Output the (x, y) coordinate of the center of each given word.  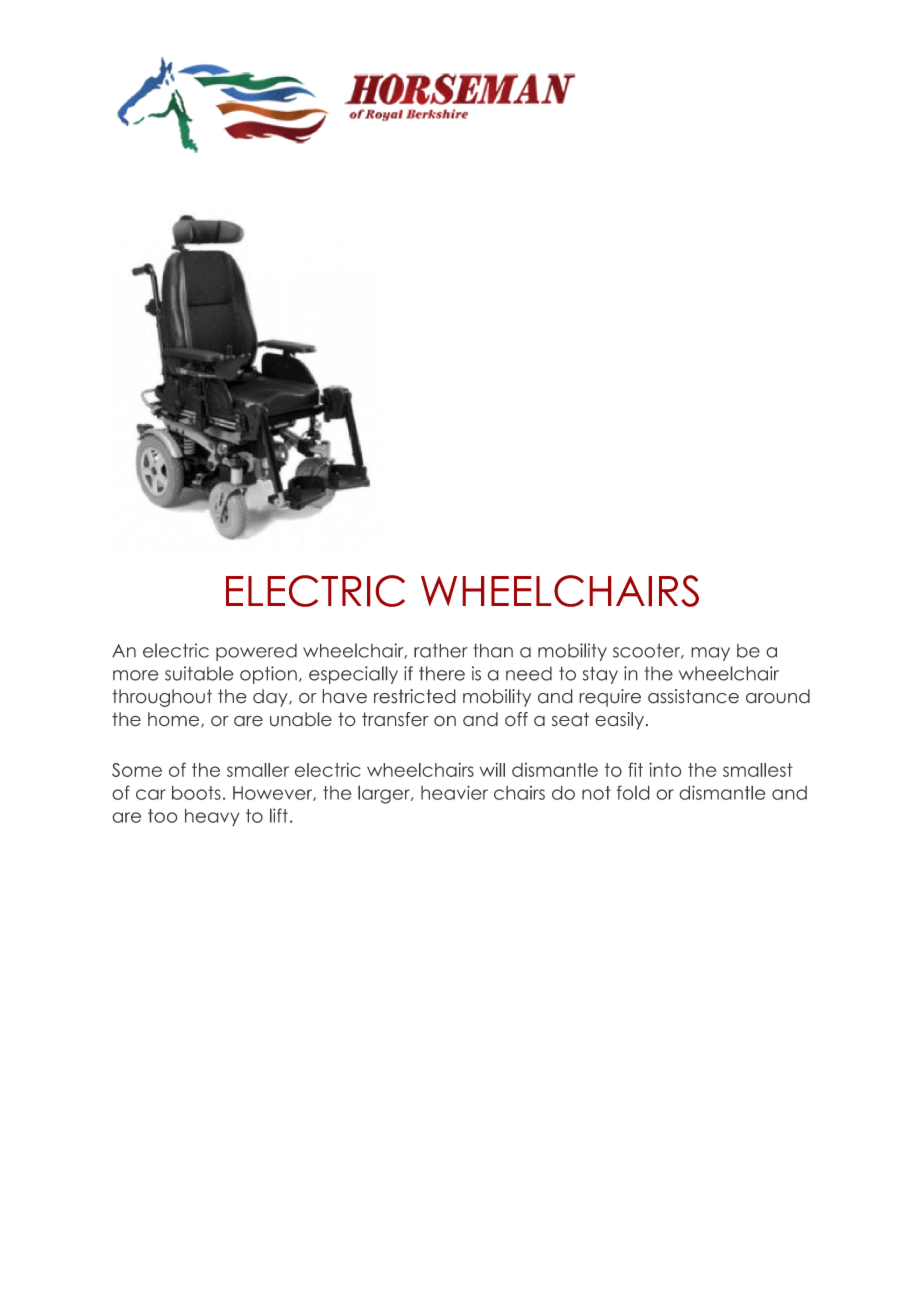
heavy (212, 817)
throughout (162, 698)
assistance (693, 696)
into (665, 769)
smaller (258, 770)
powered (256, 652)
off (516, 719)
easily (619, 721)
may (710, 654)
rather (441, 650)
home (175, 720)
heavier (454, 792)
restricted (415, 696)
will (492, 770)
